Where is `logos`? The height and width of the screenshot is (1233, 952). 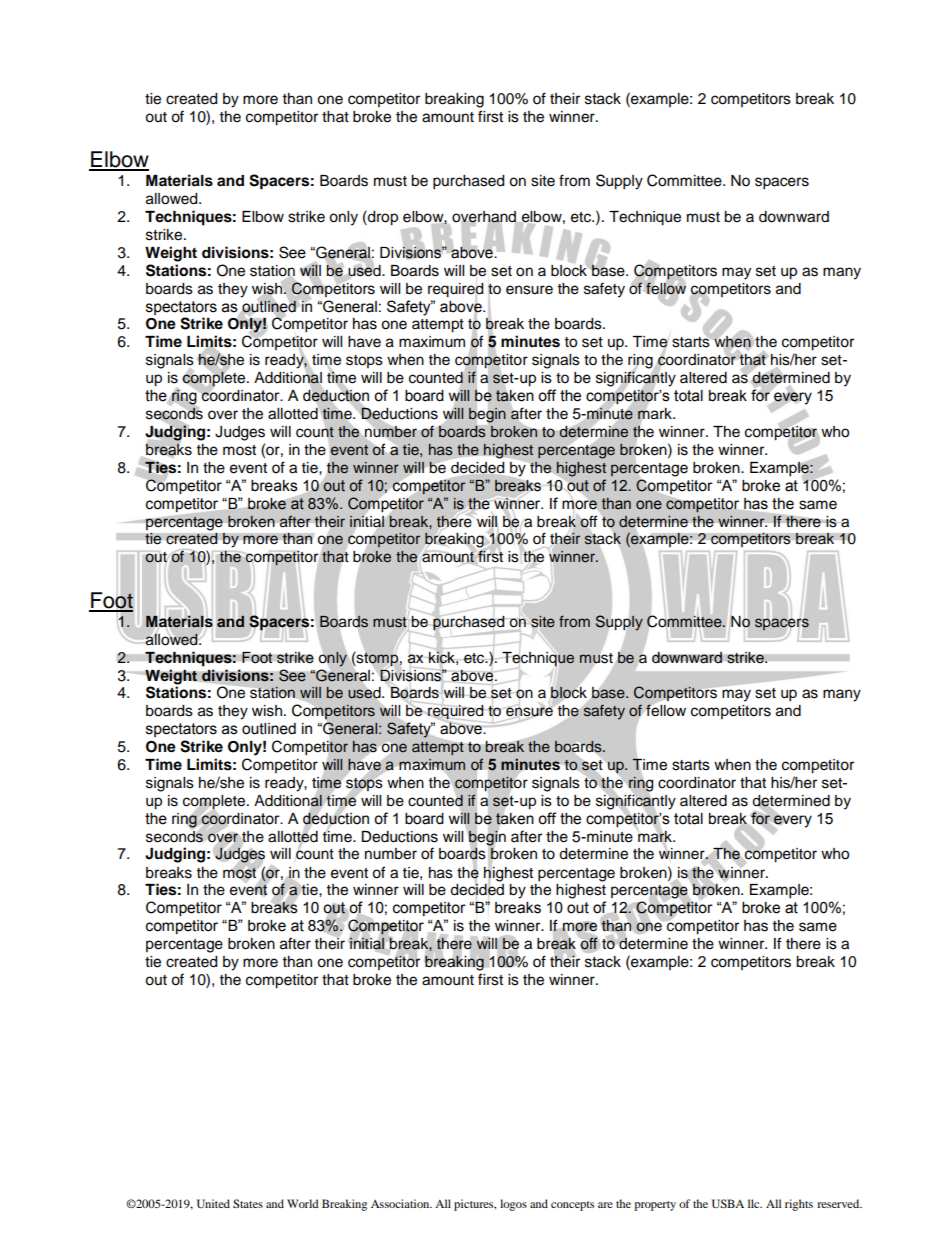
logos is located at coordinates (513, 1205).
